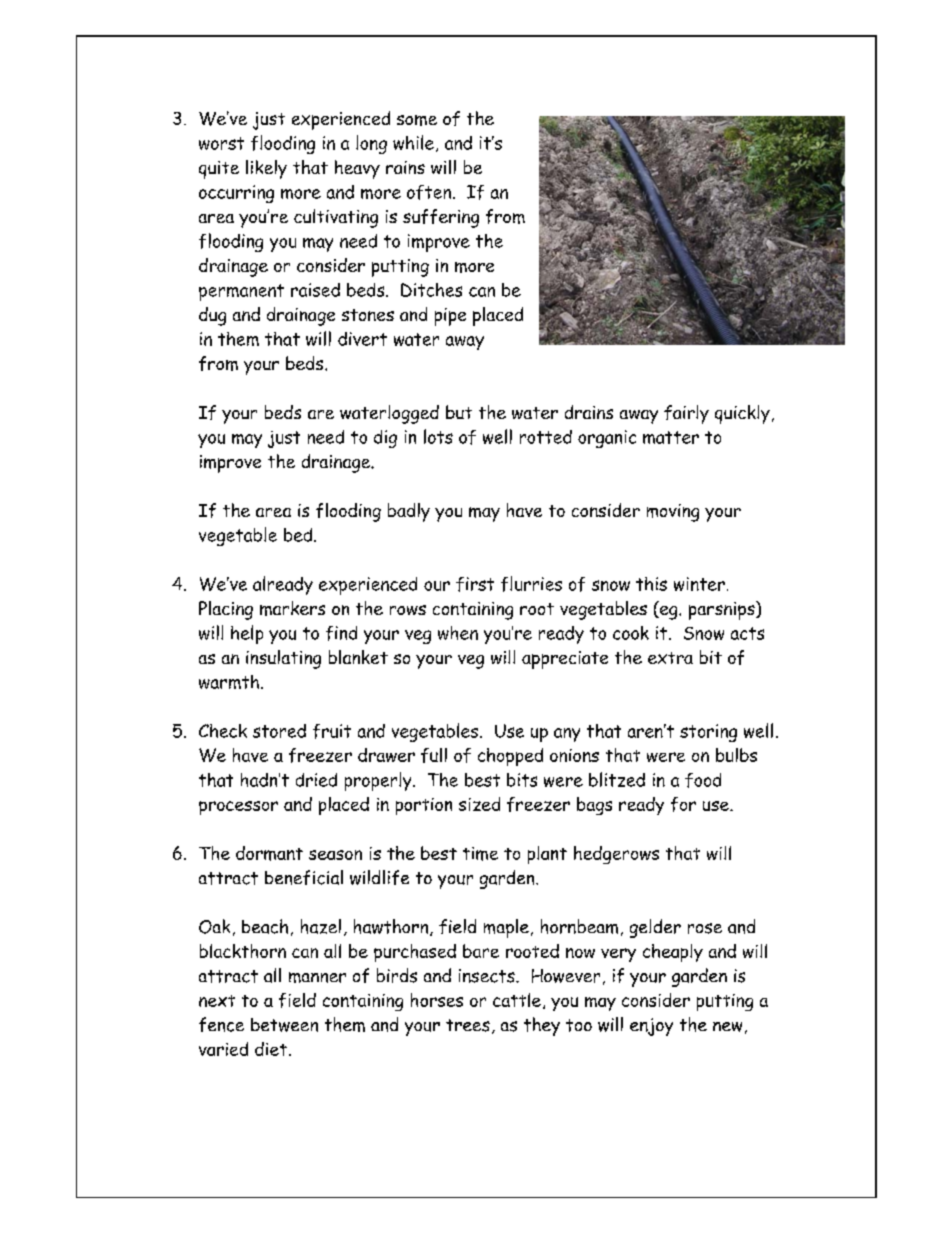 The height and width of the document is (1233, 952). I want to click on permanent, so click(241, 292).
